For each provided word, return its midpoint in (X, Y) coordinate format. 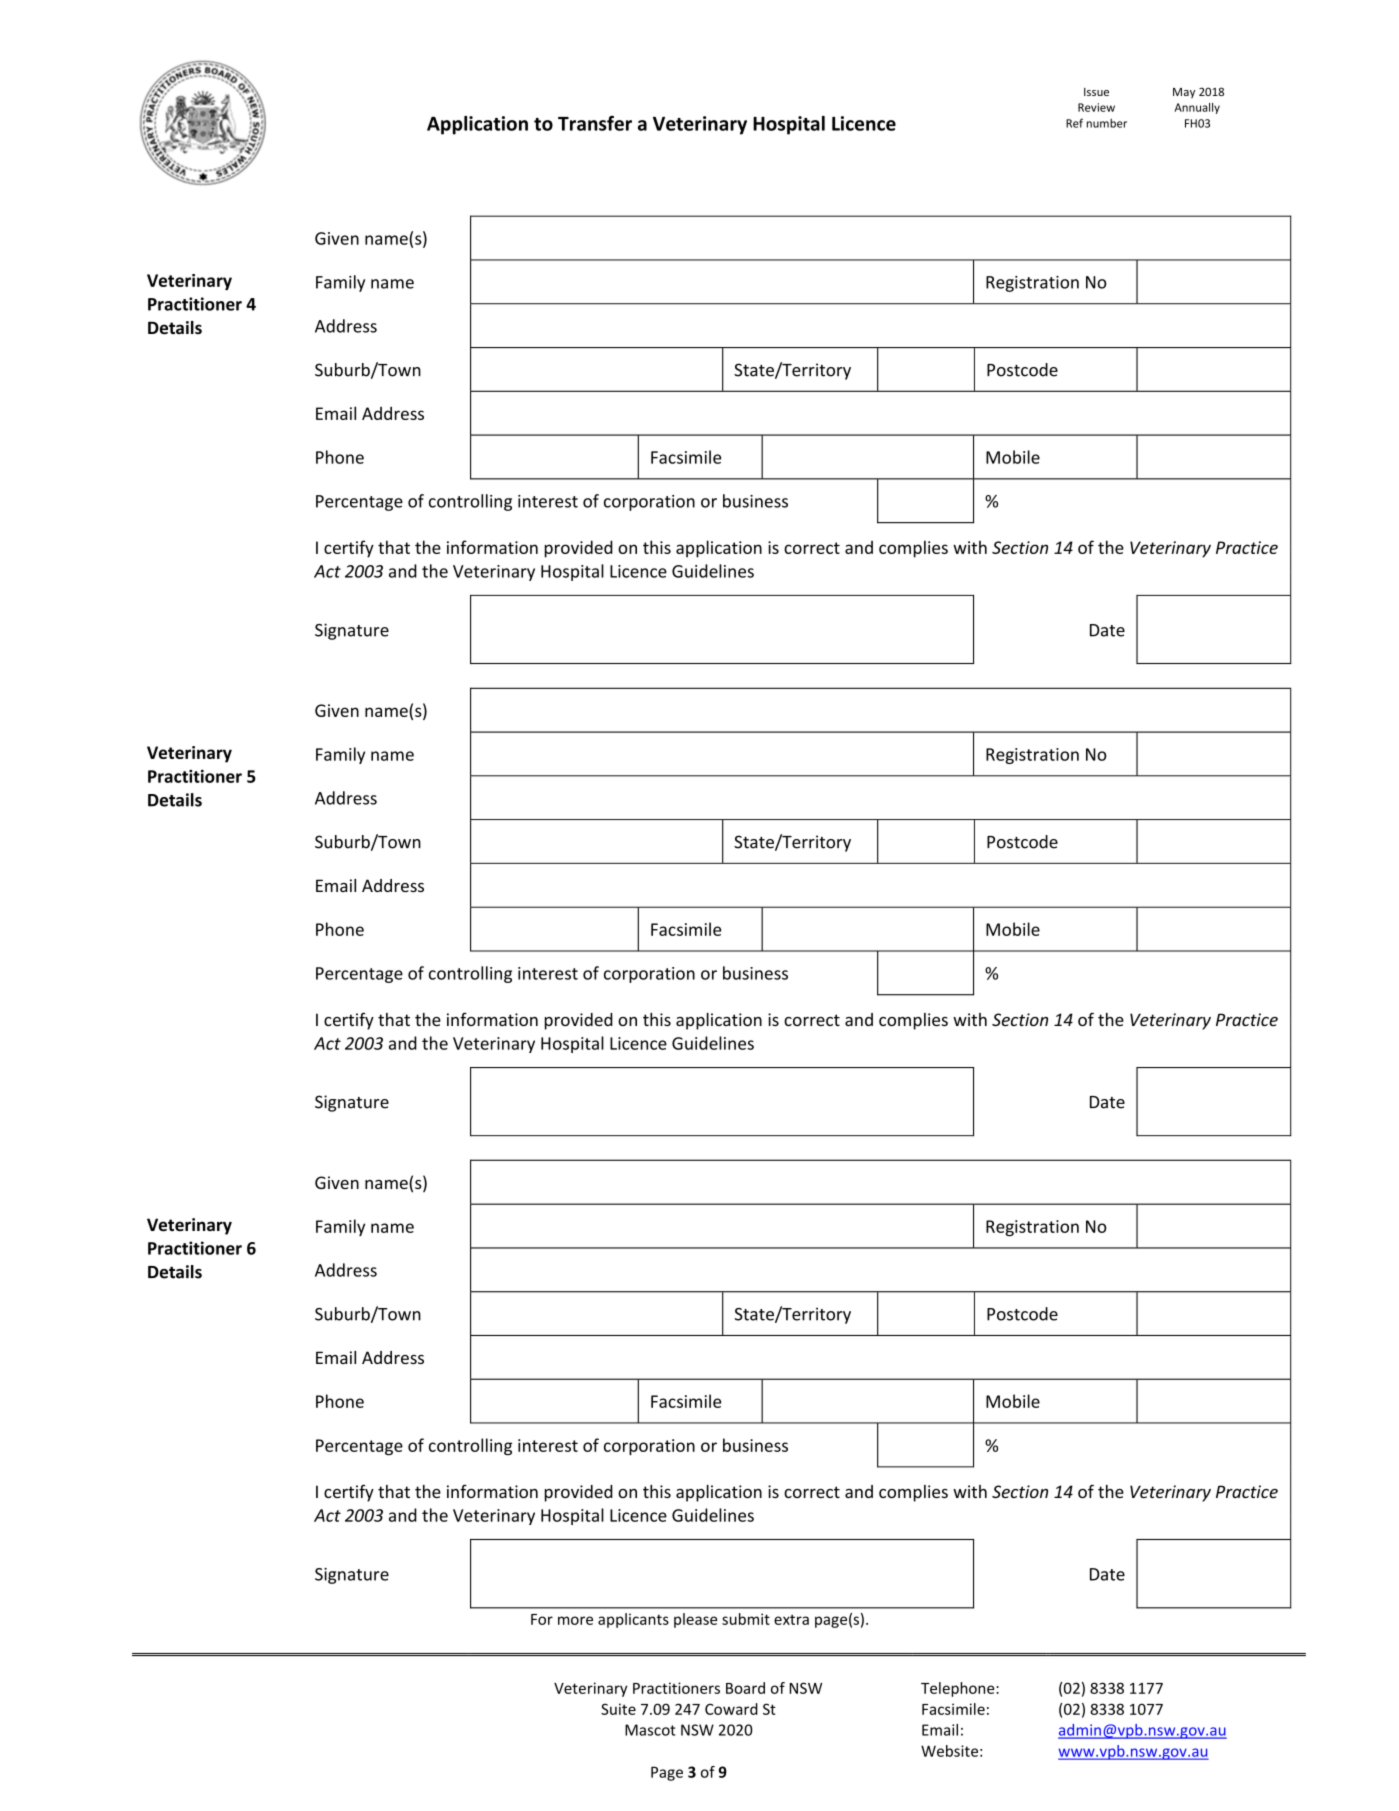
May (1184, 93)
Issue (1096, 92)
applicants (633, 1620)
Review (1096, 107)
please (695, 1620)
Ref (1074, 123)
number (1107, 123)
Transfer (595, 123)
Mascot (650, 1730)
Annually (1197, 108)
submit (746, 1619)
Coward (731, 1709)
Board (745, 1688)
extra (791, 1619)
